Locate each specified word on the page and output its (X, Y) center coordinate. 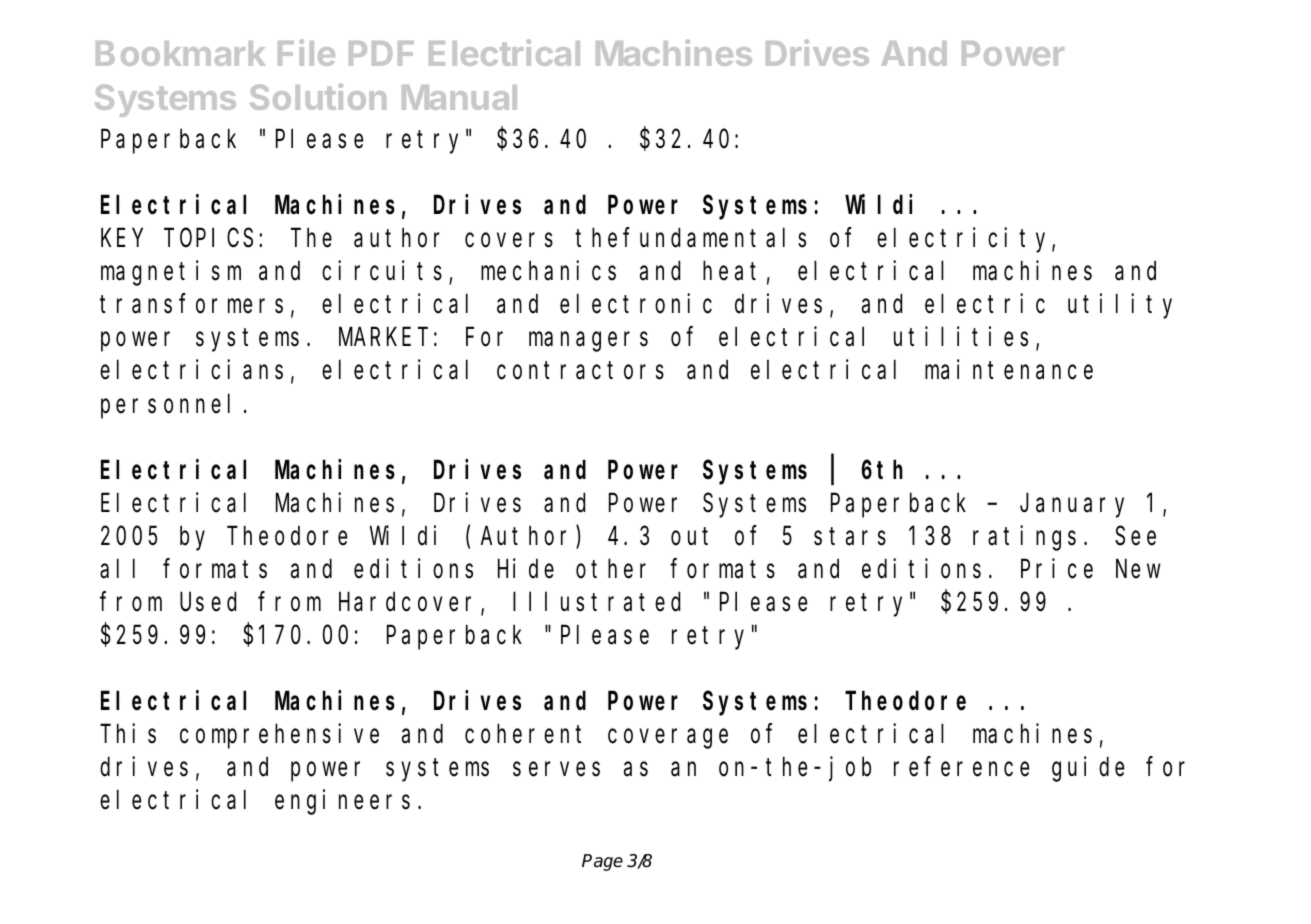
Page (602, 862)
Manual (459, 97)
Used (208, 602)
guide (1088, 769)
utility (1120, 306)
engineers (342, 802)
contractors (580, 371)
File (306, 52)
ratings (1024, 538)
